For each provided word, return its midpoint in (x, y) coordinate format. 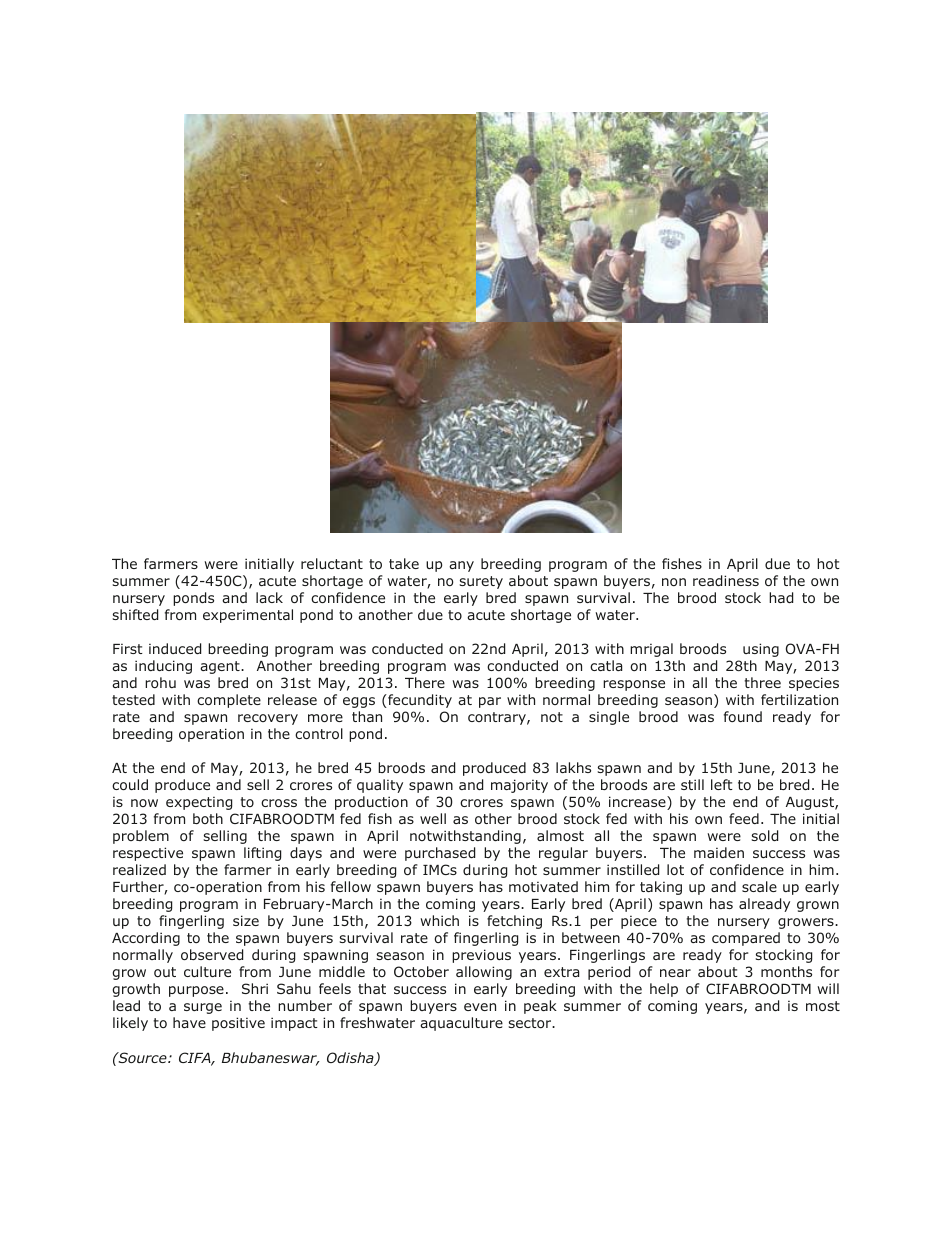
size (246, 920)
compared (746, 939)
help (664, 990)
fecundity (419, 701)
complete (229, 701)
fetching (514, 922)
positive (238, 1024)
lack (269, 597)
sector (531, 1023)
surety (481, 582)
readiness (726, 580)
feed (744, 818)
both (208, 818)
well (433, 818)
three (763, 682)
